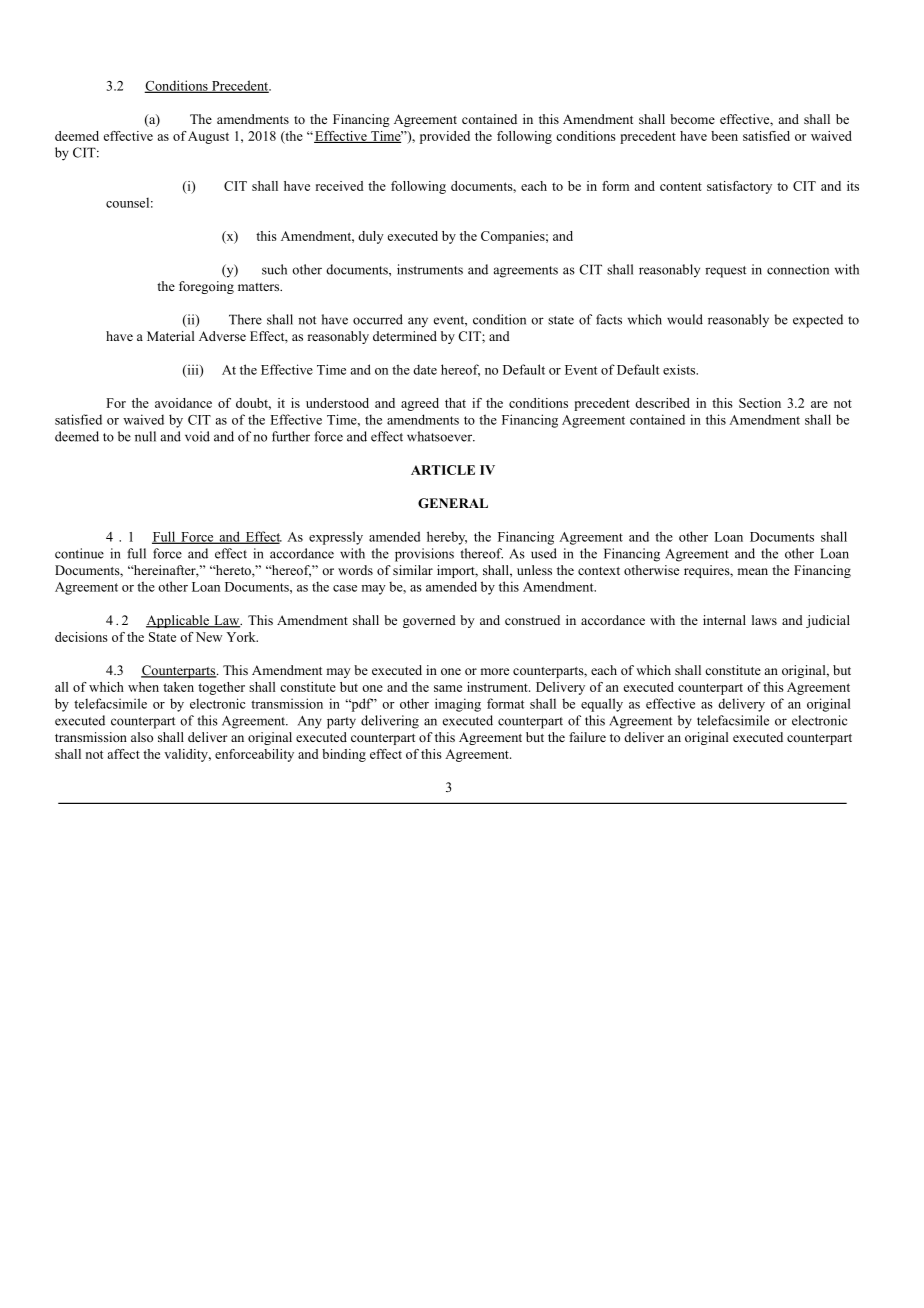 Image resolution: width=924 pixels, height=1308 pixels. Describe the element at coordinates (142, 737) in the screenshot. I see `also` at that location.
